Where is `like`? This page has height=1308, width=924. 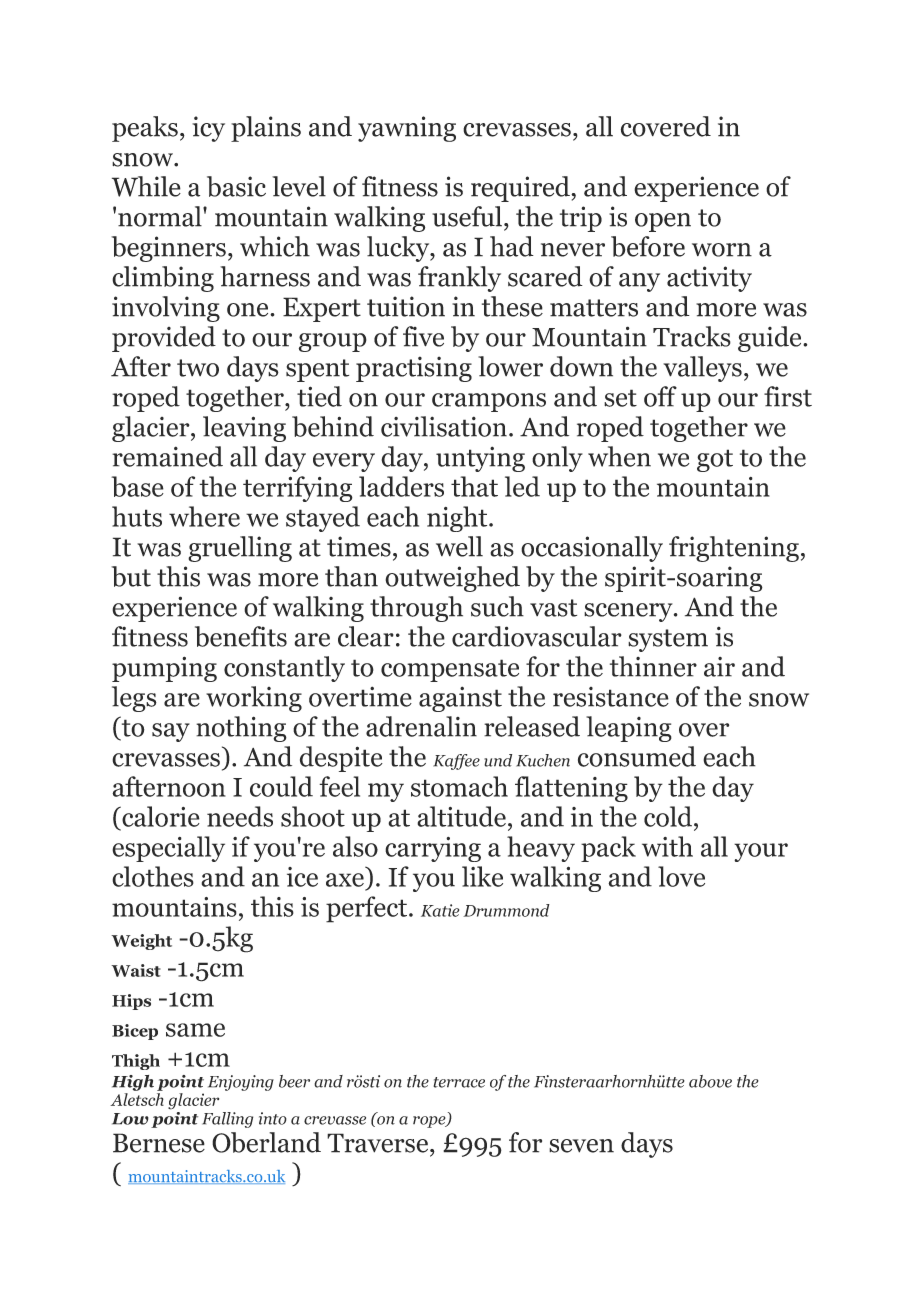 like is located at coordinates (482, 876).
